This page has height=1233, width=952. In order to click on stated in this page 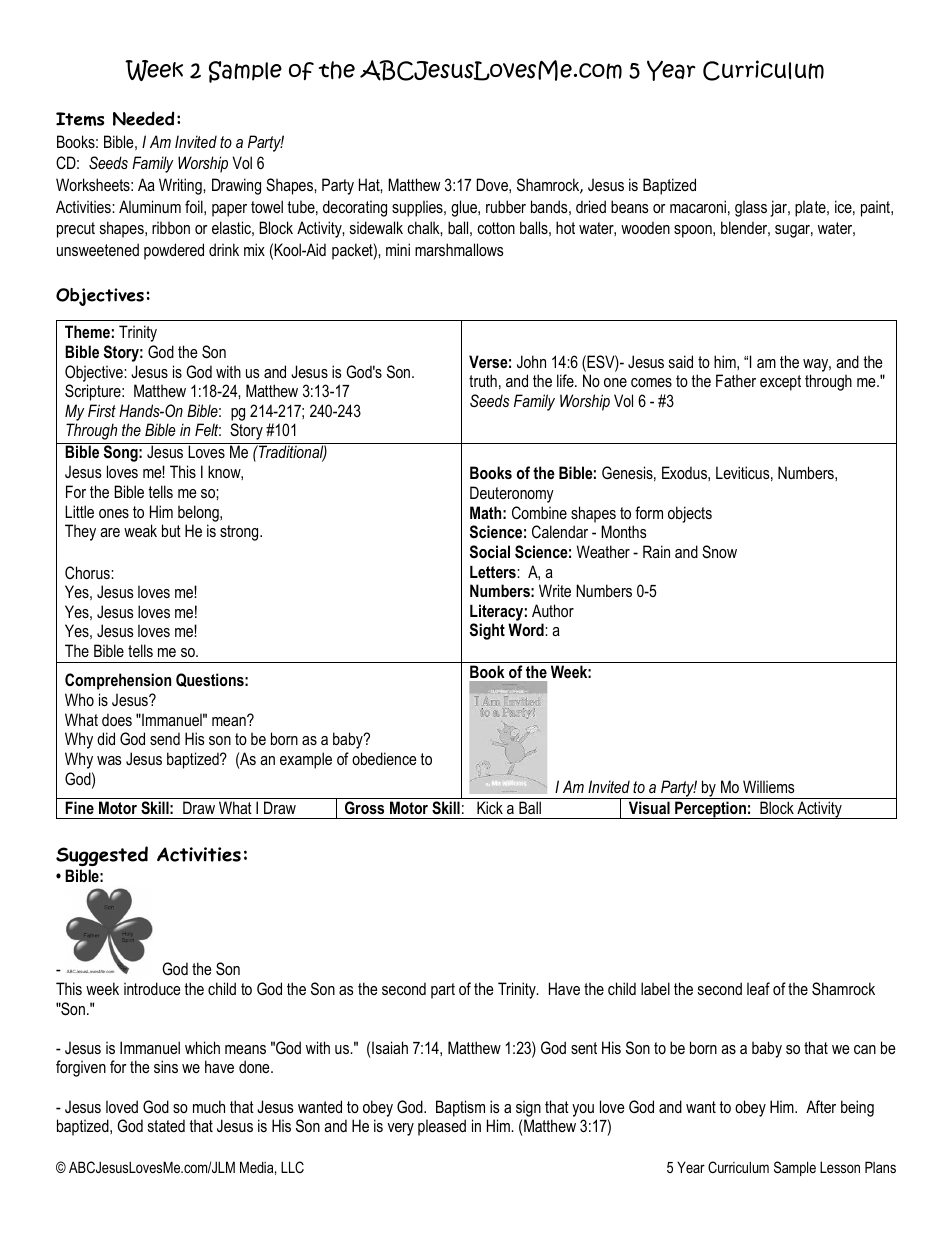, I will do `click(166, 1125)`.
